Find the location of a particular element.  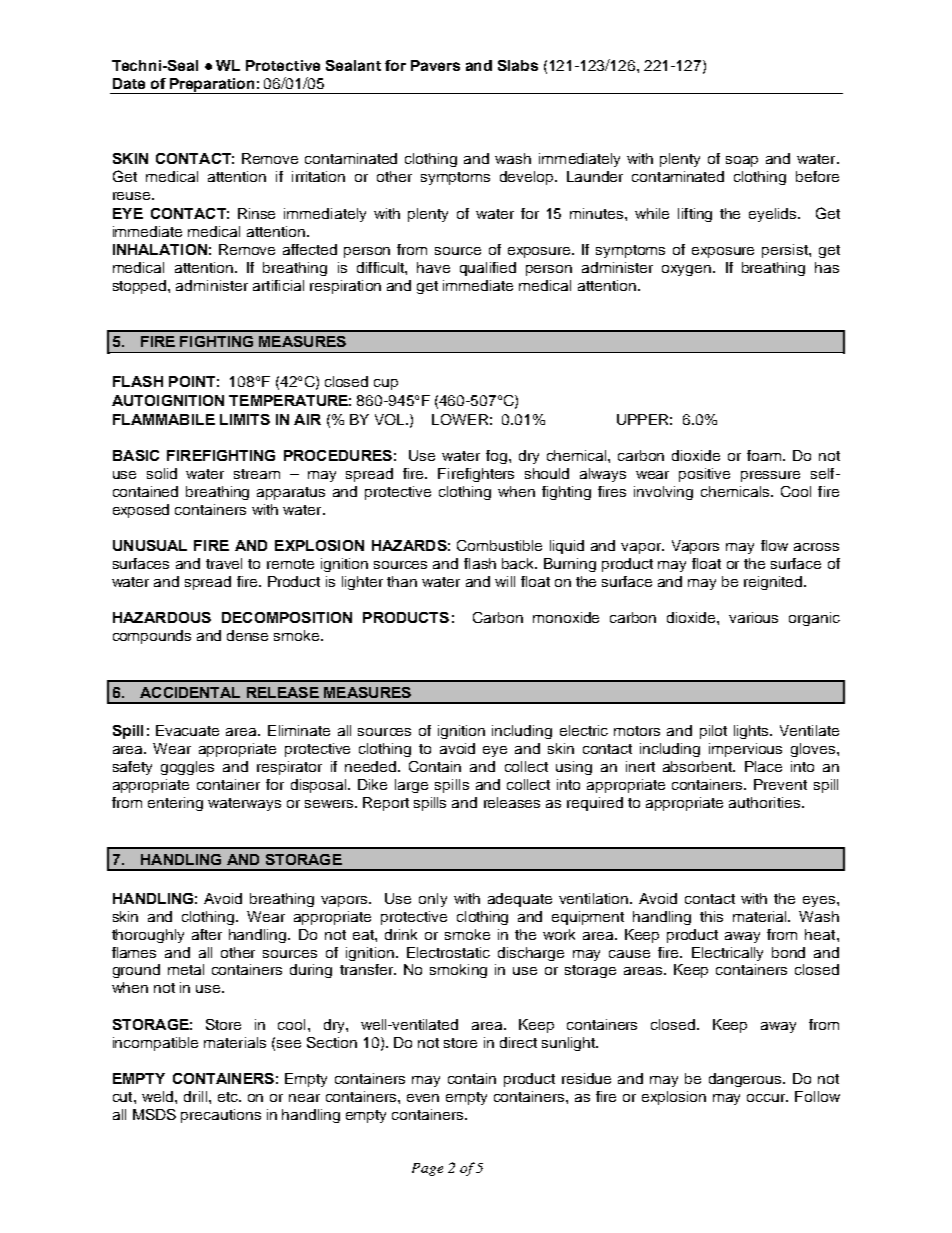

fog is located at coordinates (498, 457).
